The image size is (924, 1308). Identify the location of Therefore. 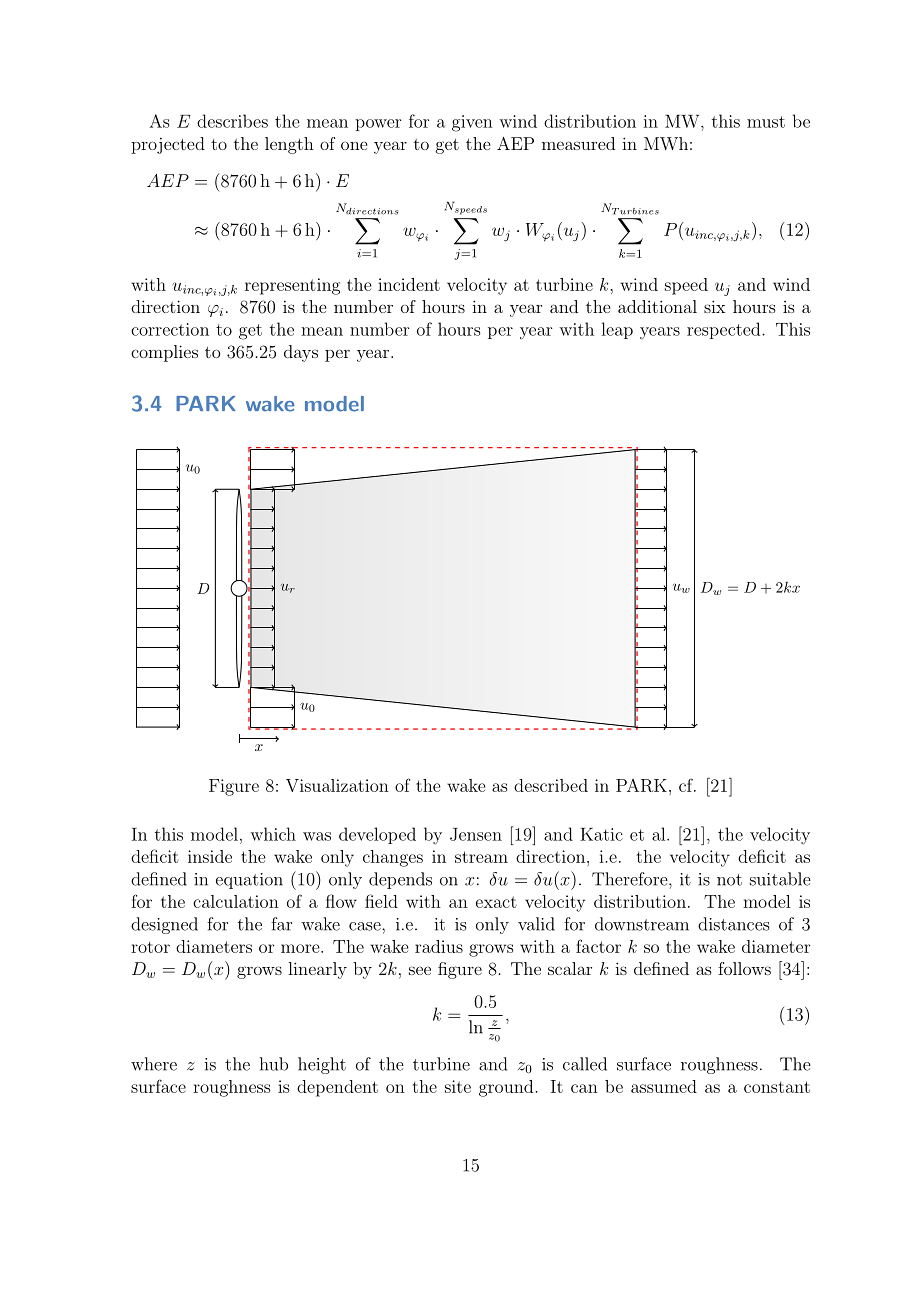
(631, 879).
